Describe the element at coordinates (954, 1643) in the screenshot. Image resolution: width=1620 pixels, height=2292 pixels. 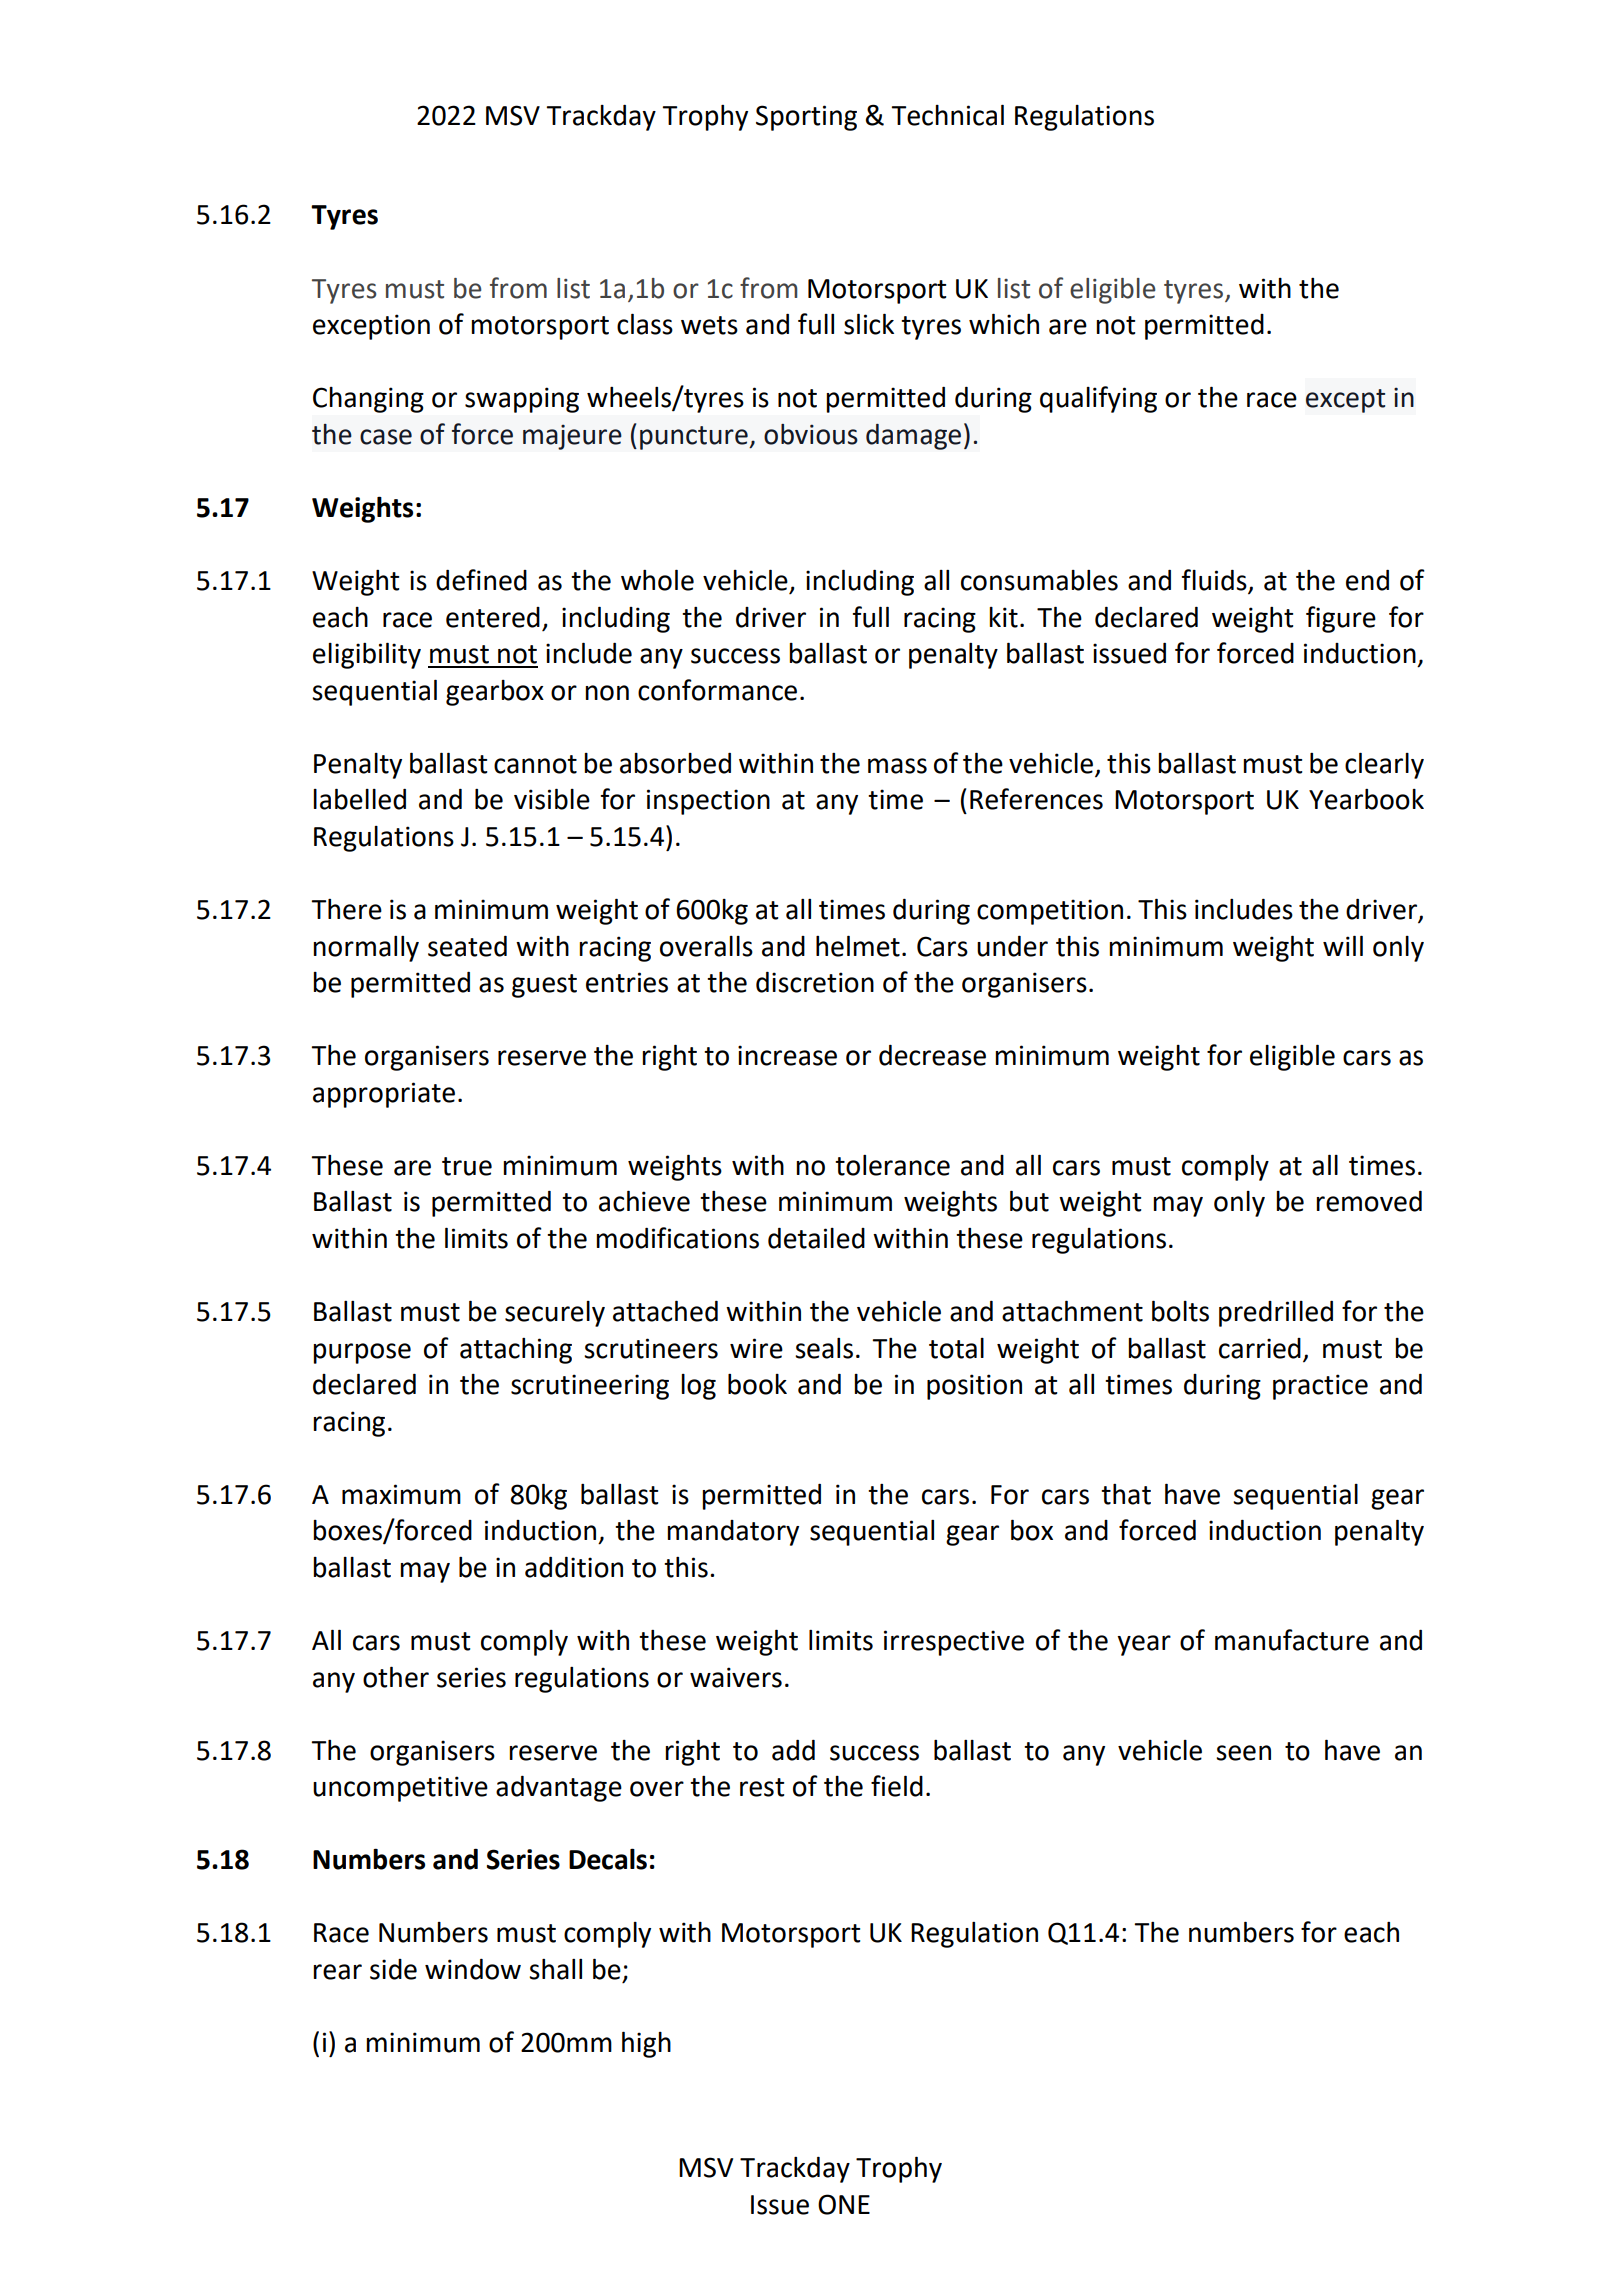
I see `irrespective` at that location.
